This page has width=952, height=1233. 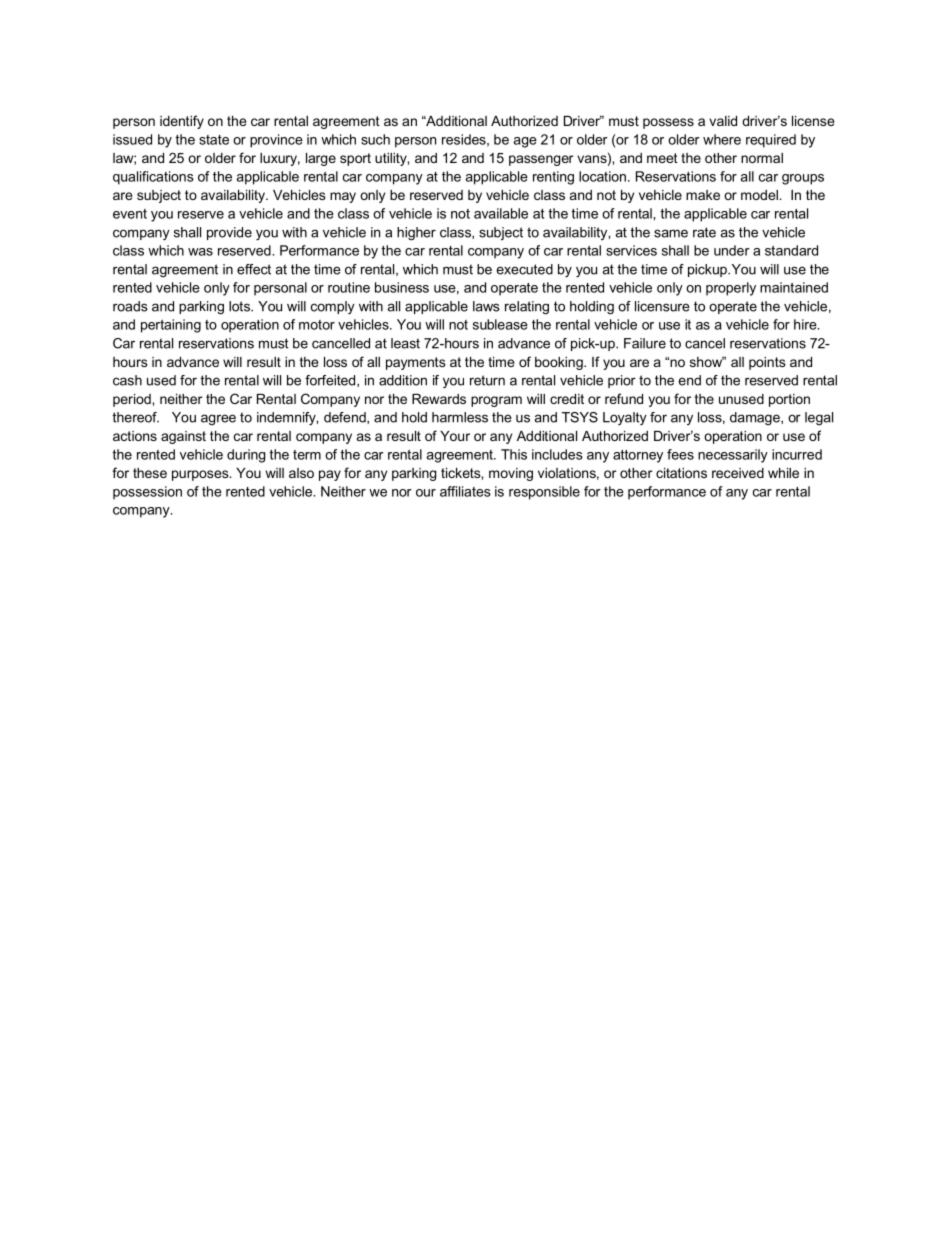 What do you see at coordinates (671, 233) in the page?
I see `same` at bounding box center [671, 233].
